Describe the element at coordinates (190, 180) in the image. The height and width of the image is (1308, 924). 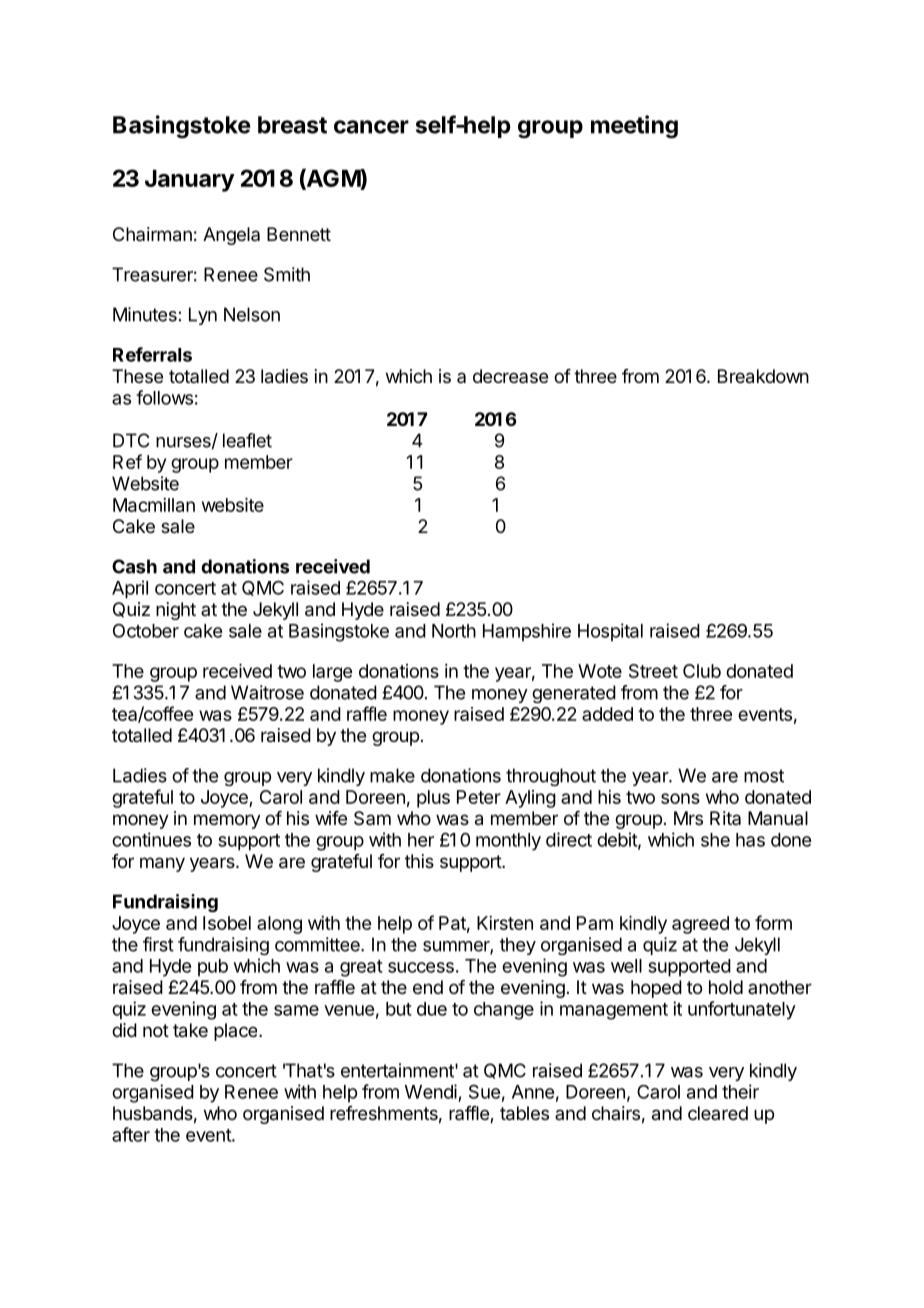
I see `January` at that location.
